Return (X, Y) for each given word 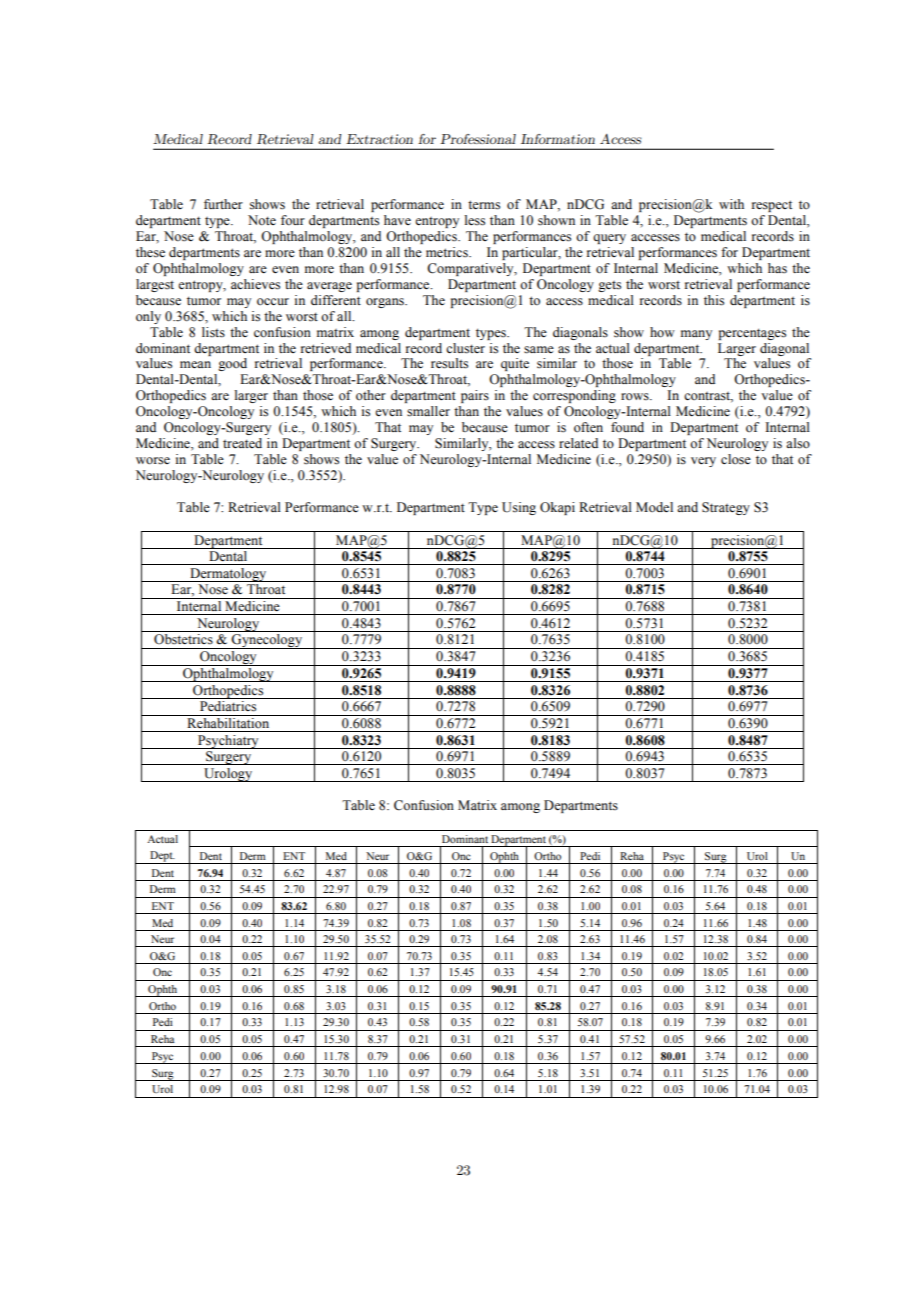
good (232, 364)
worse (153, 461)
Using (519, 508)
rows (636, 396)
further (223, 204)
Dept (161, 857)
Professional (478, 139)
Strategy (726, 508)
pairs (475, 396)
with (731, 204)
